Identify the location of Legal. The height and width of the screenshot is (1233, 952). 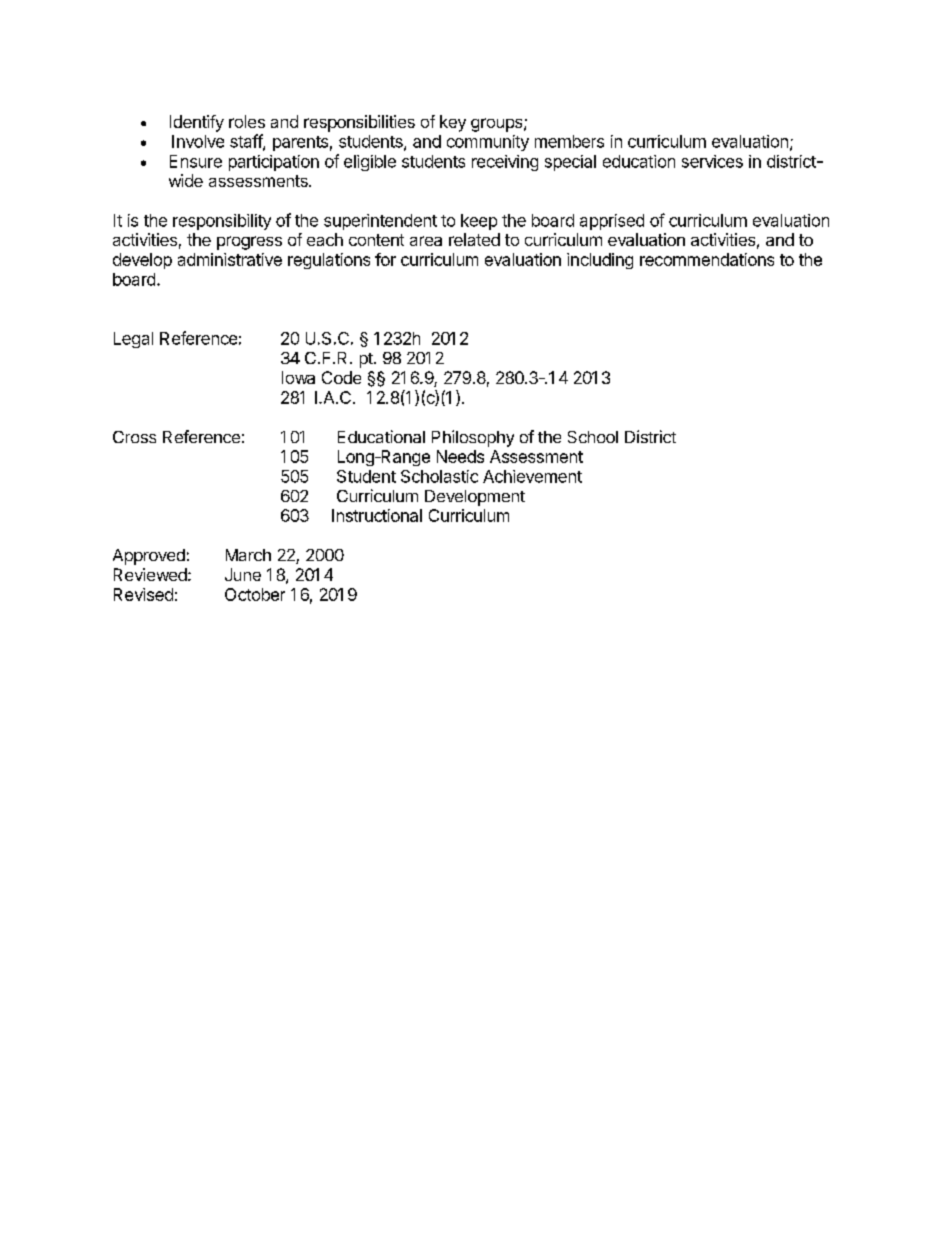
(133, 340).
